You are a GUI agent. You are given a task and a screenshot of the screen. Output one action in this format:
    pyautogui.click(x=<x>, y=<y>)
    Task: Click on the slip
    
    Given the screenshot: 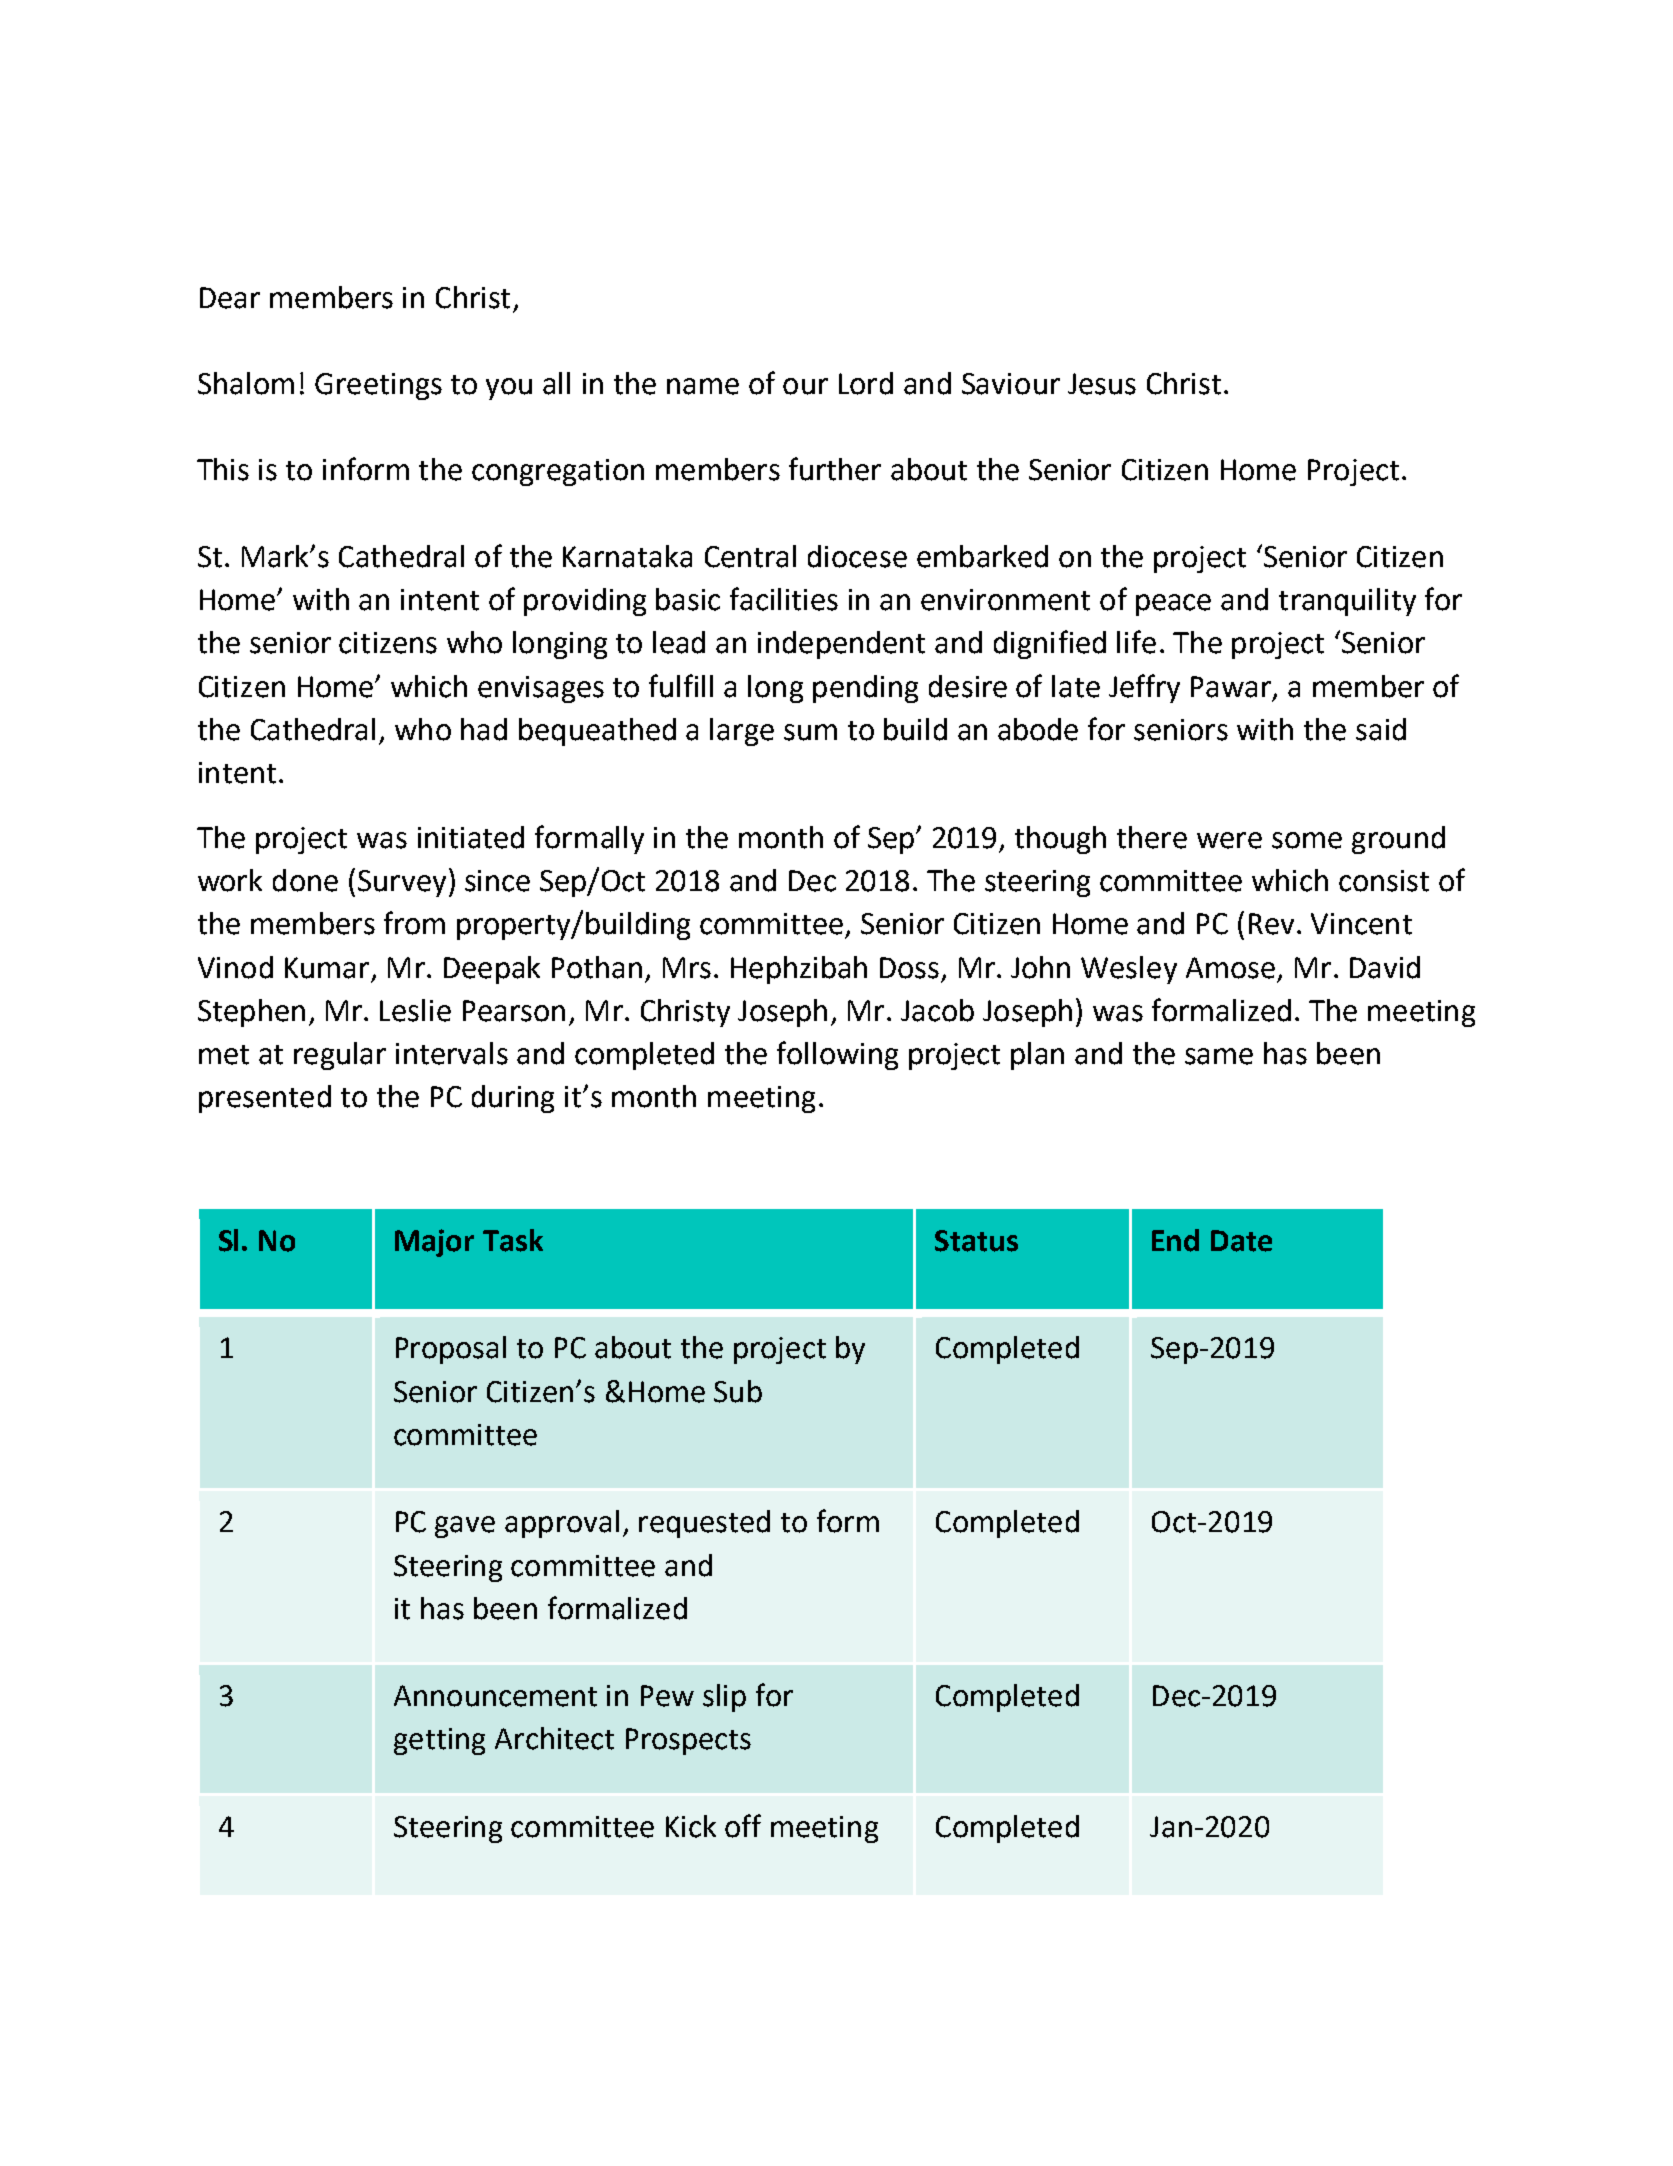 What is the action you would take?
    pyautogui.click(x=724, y=1698)
